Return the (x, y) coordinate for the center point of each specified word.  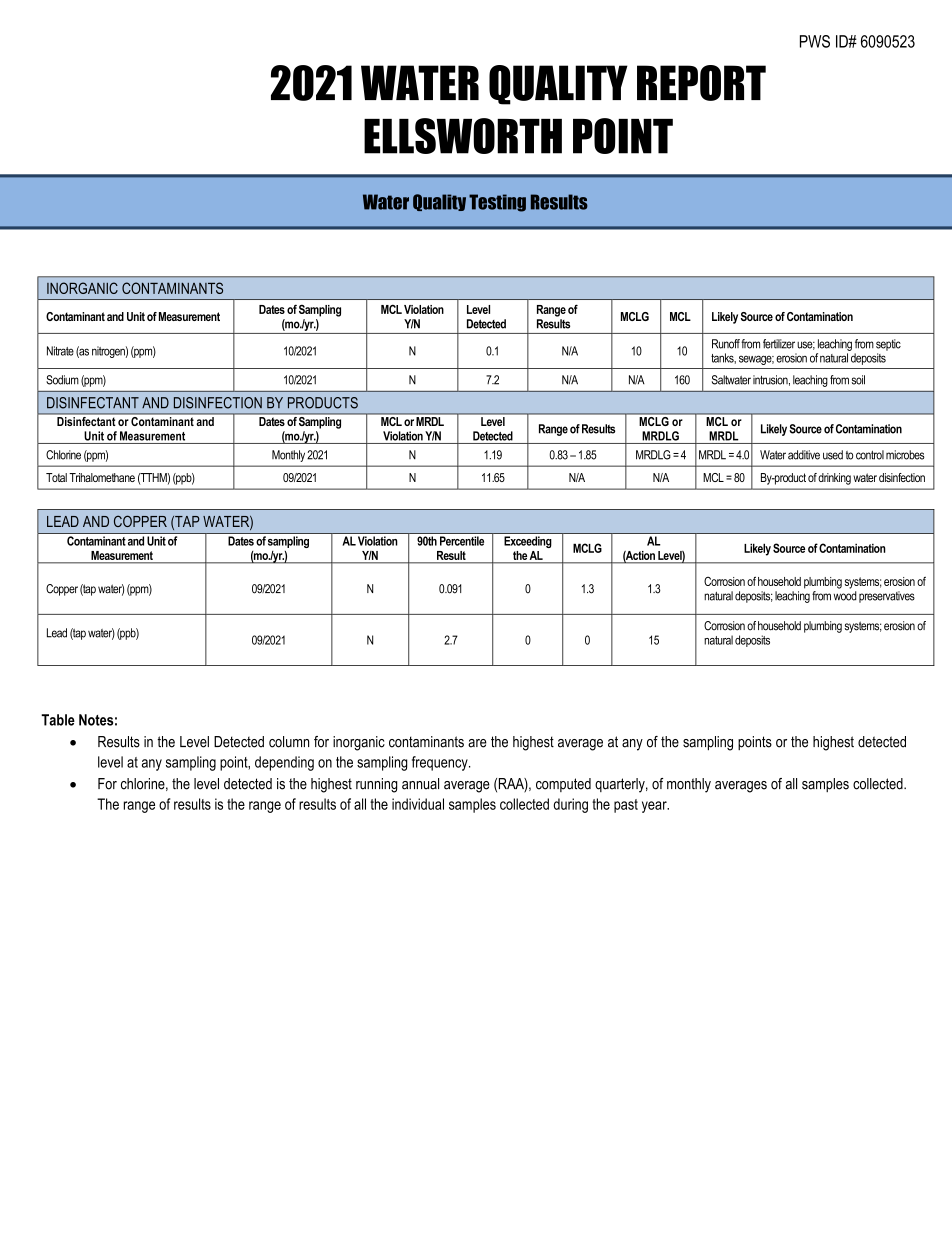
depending (284, 763)
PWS (815, 41)
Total (56, 477)
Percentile (462, 541)
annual (420, 784)
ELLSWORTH (463, 136)
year (655, 807)
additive (804, 455)
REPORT (701, 83)
